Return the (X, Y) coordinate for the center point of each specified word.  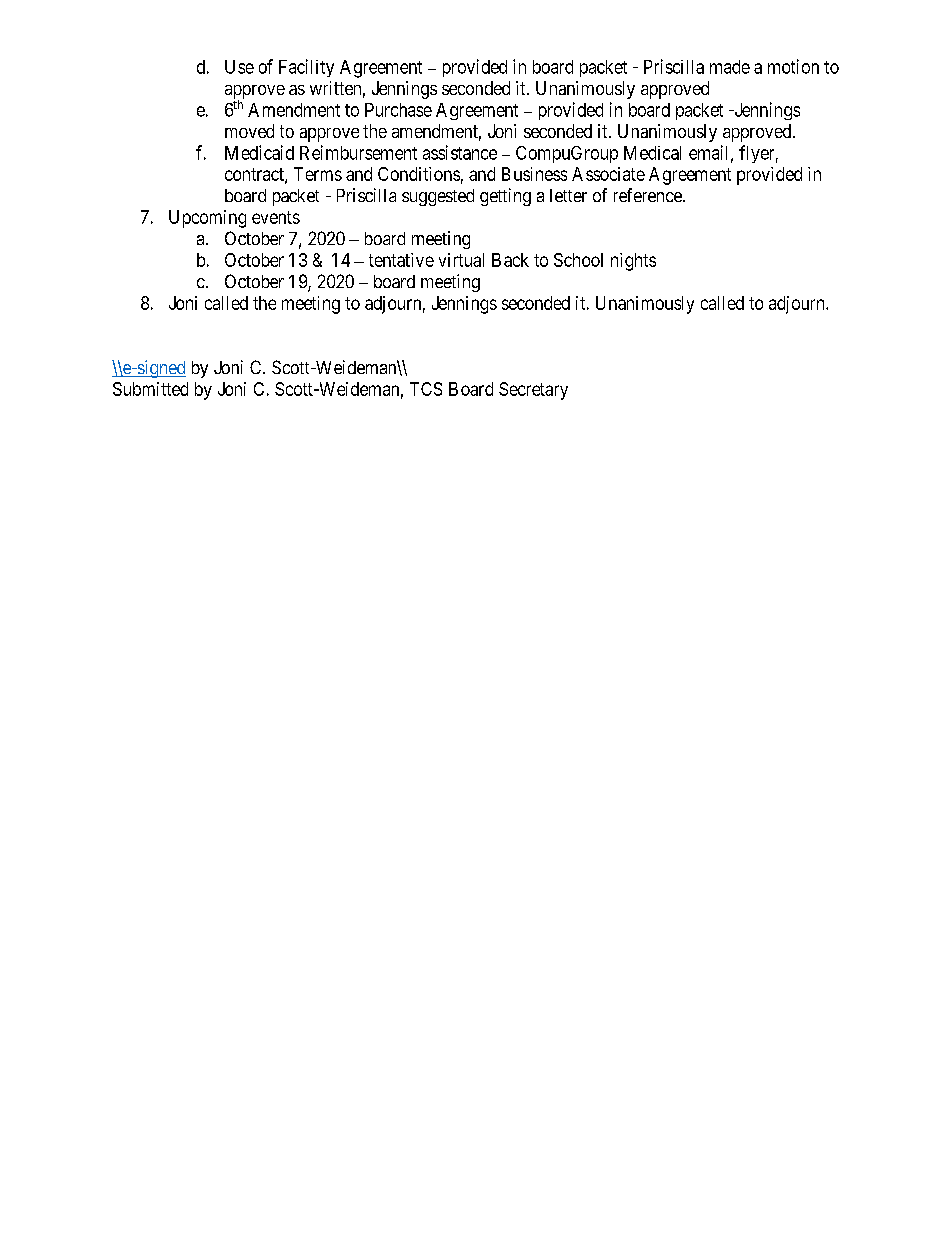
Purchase (398, 110)
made (730, 67)
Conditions (419, 174)
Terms (318, 174)
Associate (608, 174)
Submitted (150, 389)
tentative (401, 260)
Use (239, 67)
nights (633, 262)
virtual (461, 260)
